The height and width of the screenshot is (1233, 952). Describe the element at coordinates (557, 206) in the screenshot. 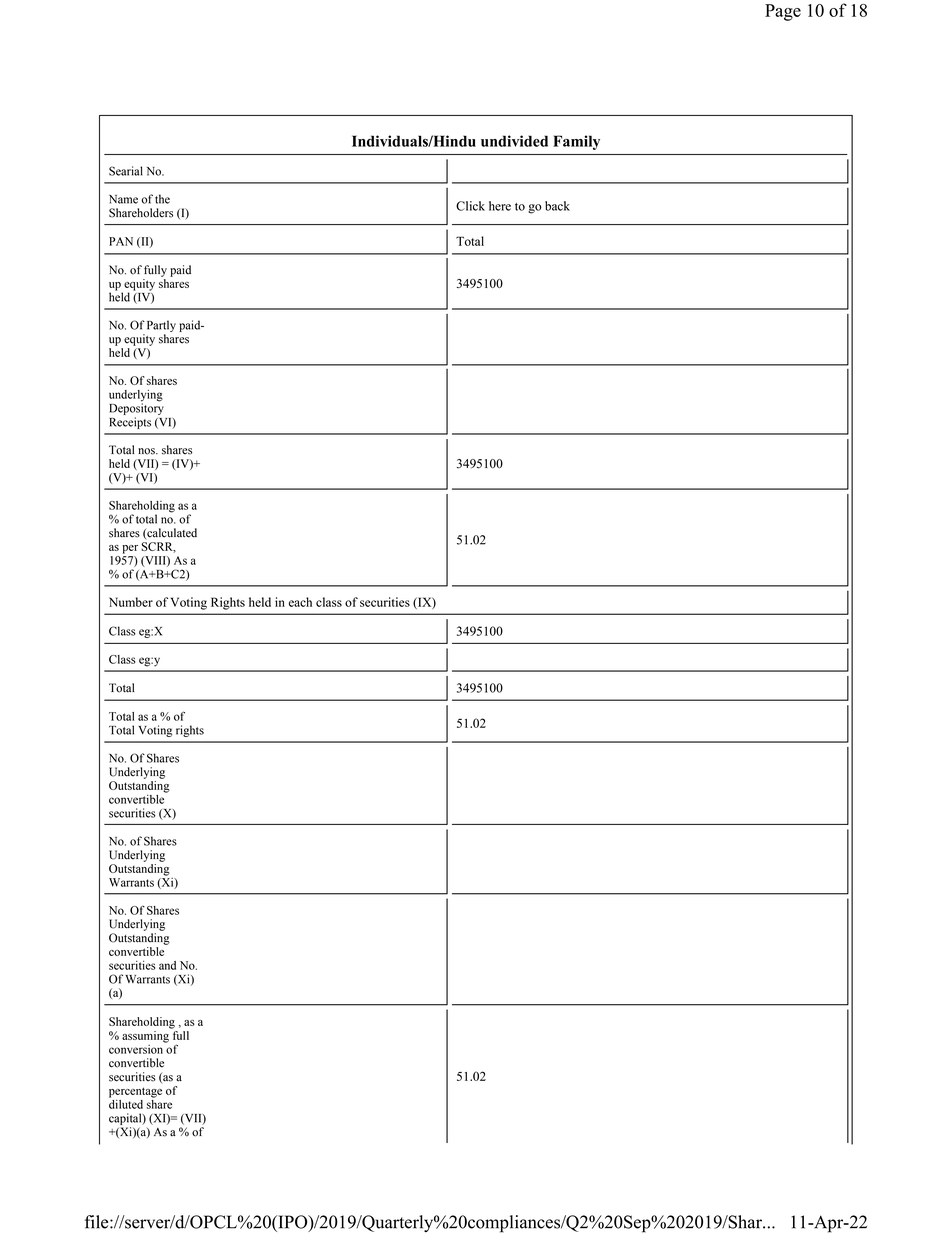

I see `back` at that location.
